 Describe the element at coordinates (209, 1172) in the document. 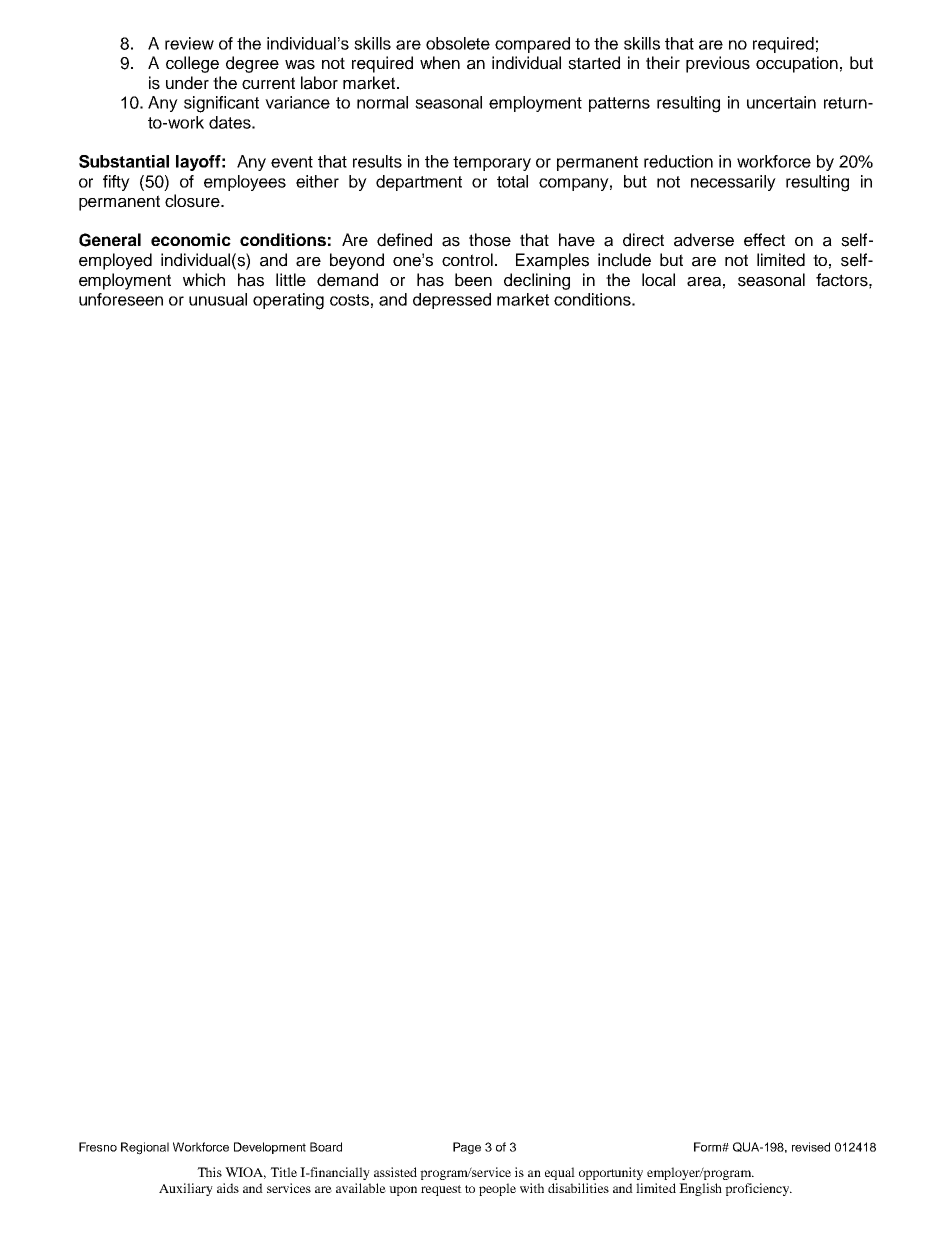

I see `This` at that location.
